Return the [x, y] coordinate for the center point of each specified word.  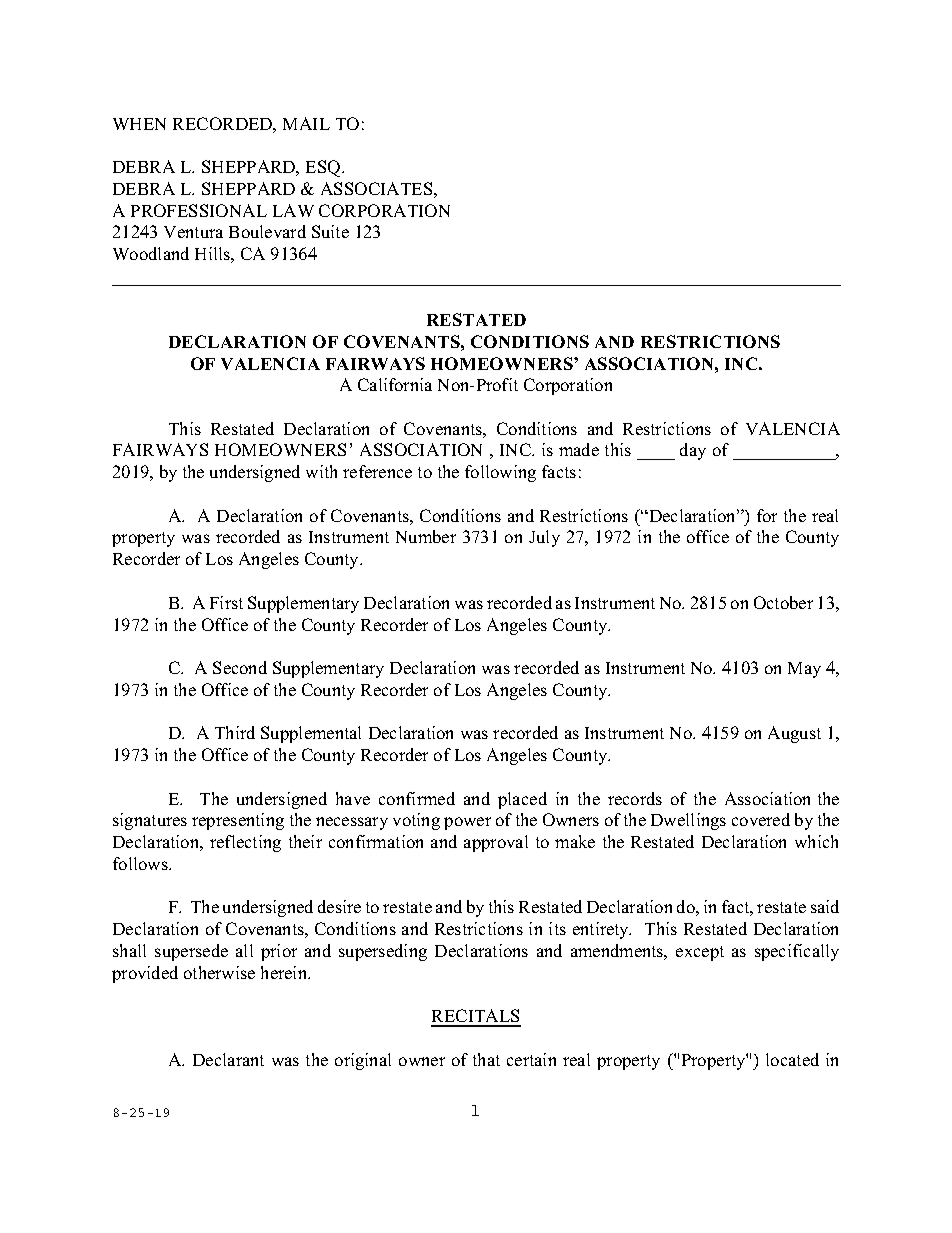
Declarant [228, 1059]
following [500, 473]
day [693, 451]
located [792, 1059]
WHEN [139, 124]
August [794, 734]
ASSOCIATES [376, 188]
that [486, 1059]
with [321, 471]
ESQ [323, 168]
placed [522, 800]
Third [235, 732]
